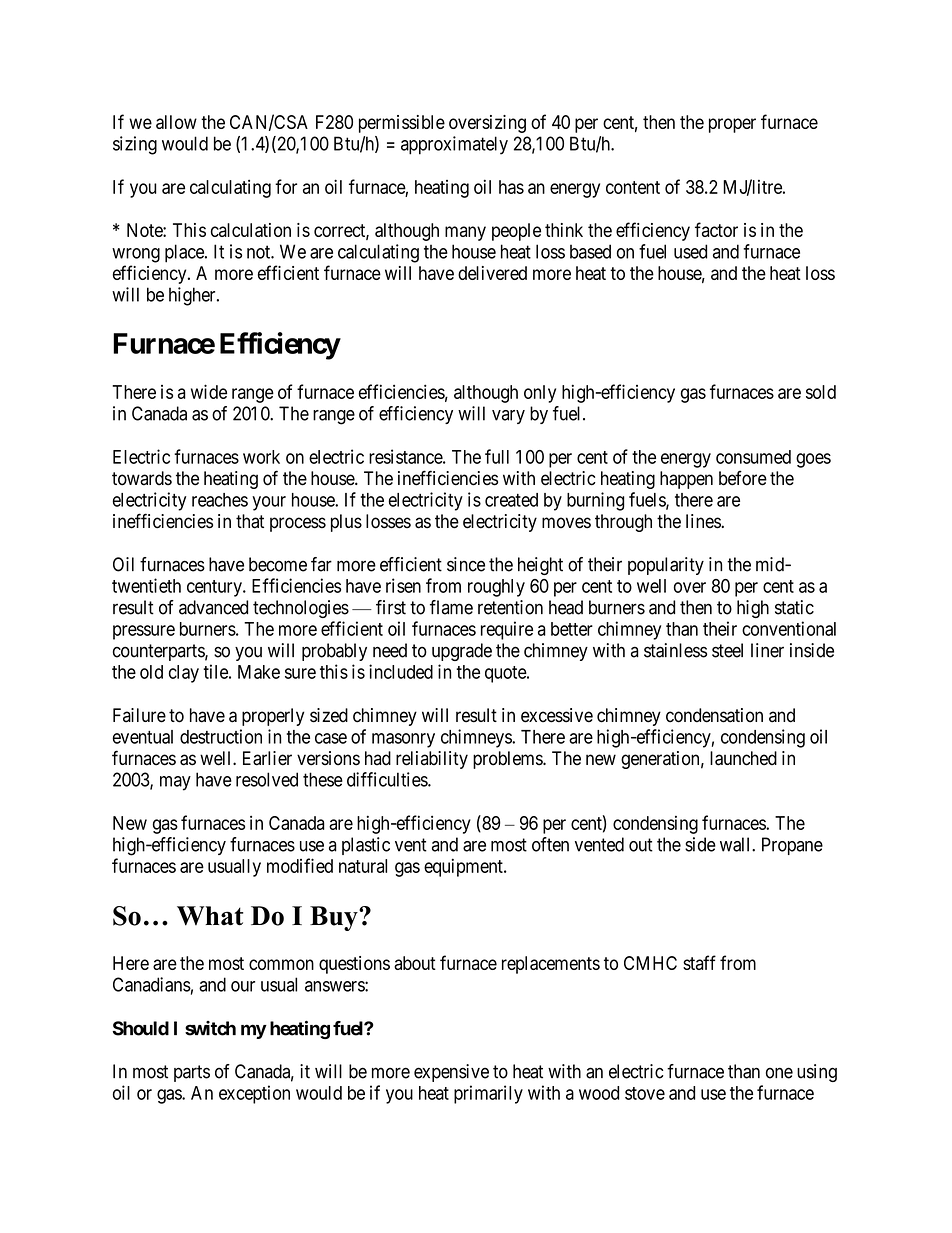 This screenshot has height=1233, width=952. Describe the element at coordinates (497, 456) in the screenshot. I see `full` at that location.
